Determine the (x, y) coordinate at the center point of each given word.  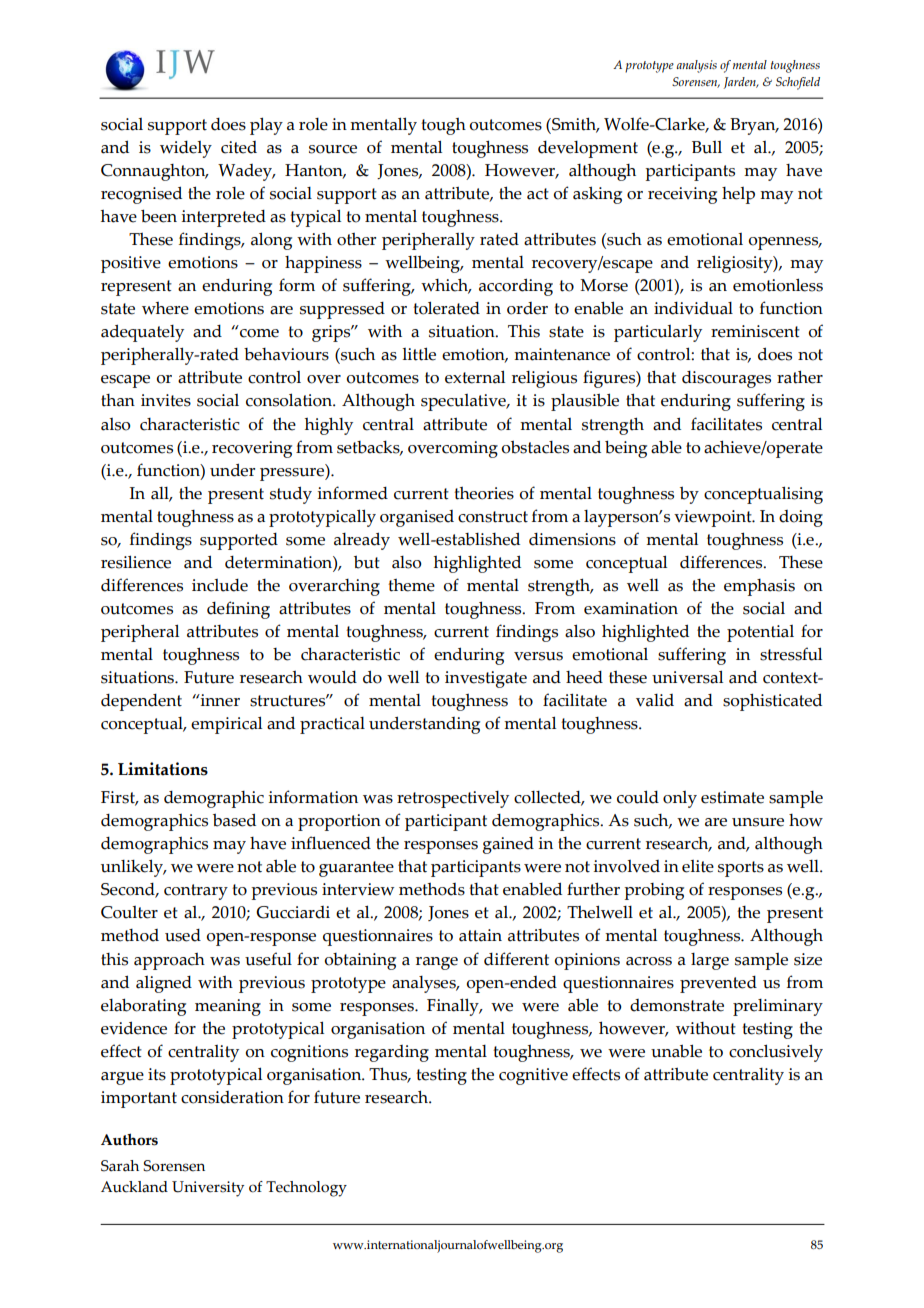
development (588, 149)
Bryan (754, 126)
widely (186, 149)
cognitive (533, 1076)
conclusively (776, 1053)
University (208, 1189)
